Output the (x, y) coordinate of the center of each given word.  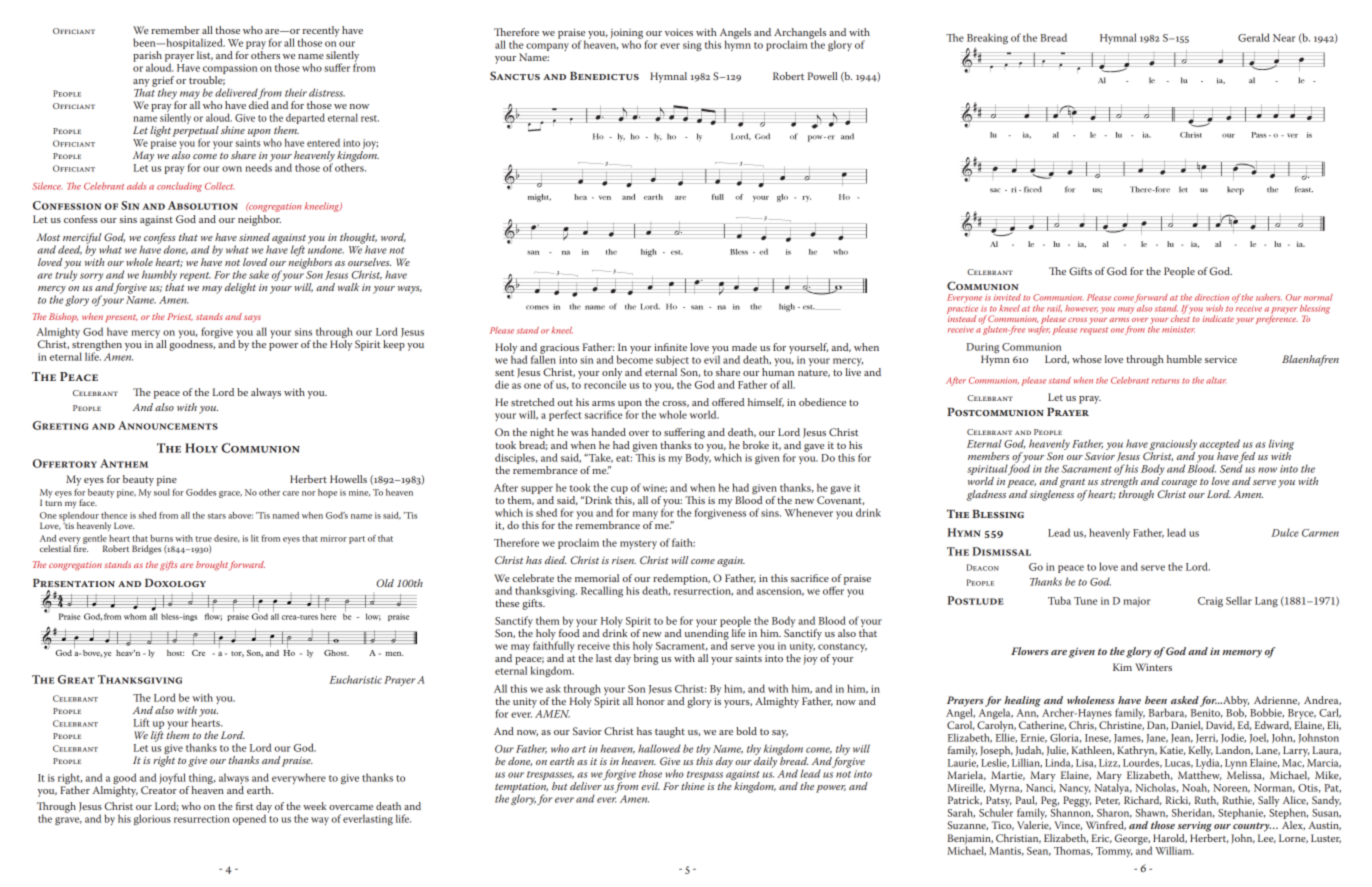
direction (1212, 297)
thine (693, 786)
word (393, 237)
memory (1242, 654)
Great (76, 679)
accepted (1219, 446)
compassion (230, 69)
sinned (254, 237)
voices (679, 32)
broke (756, 445)
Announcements (168, 425)
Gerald (1254, 37)
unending (707, 635)
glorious (152, 819)
